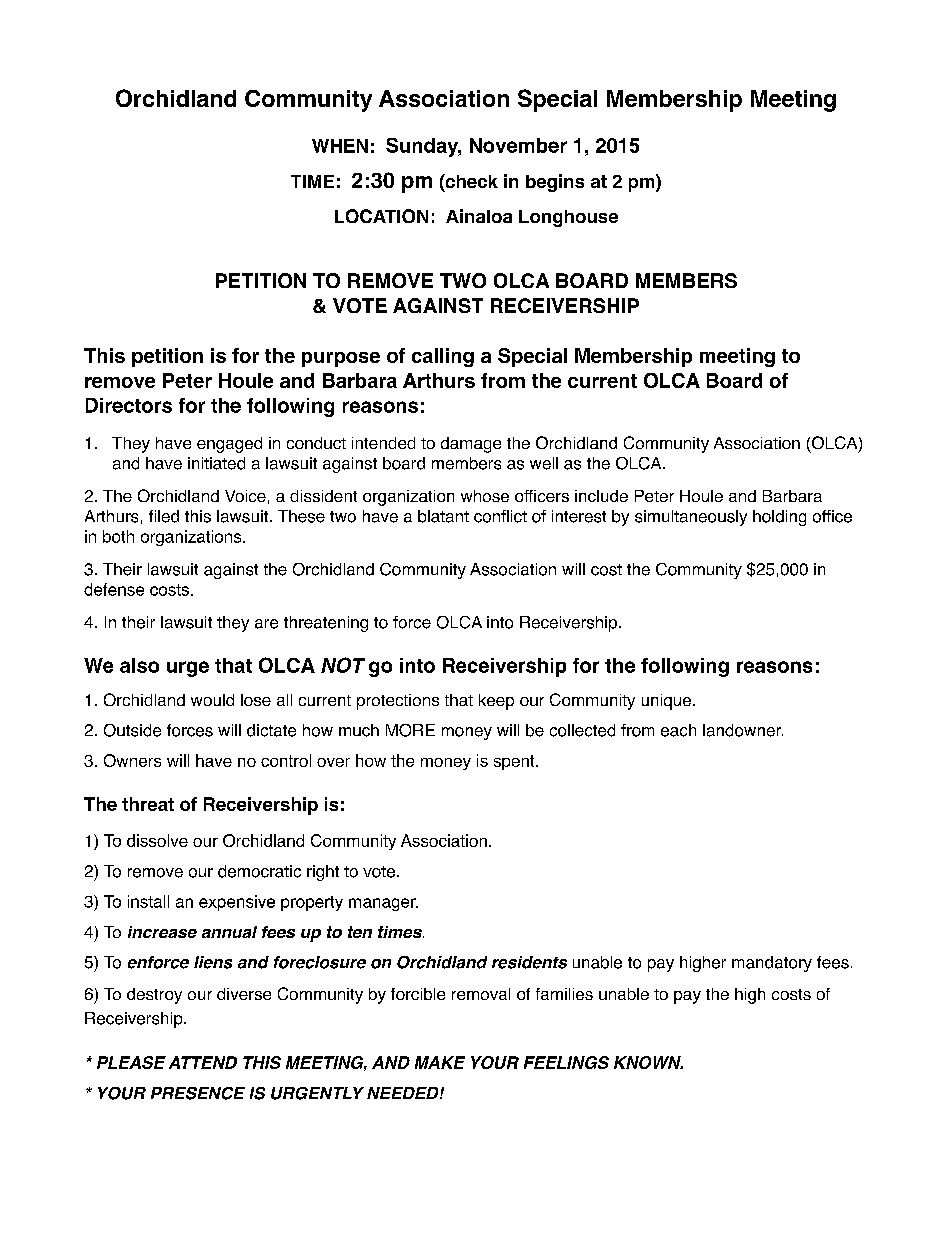 Image resolution: width=952 pixels, height=1233 pixels. I want to click on ATTEND, so click(203, 1062).
